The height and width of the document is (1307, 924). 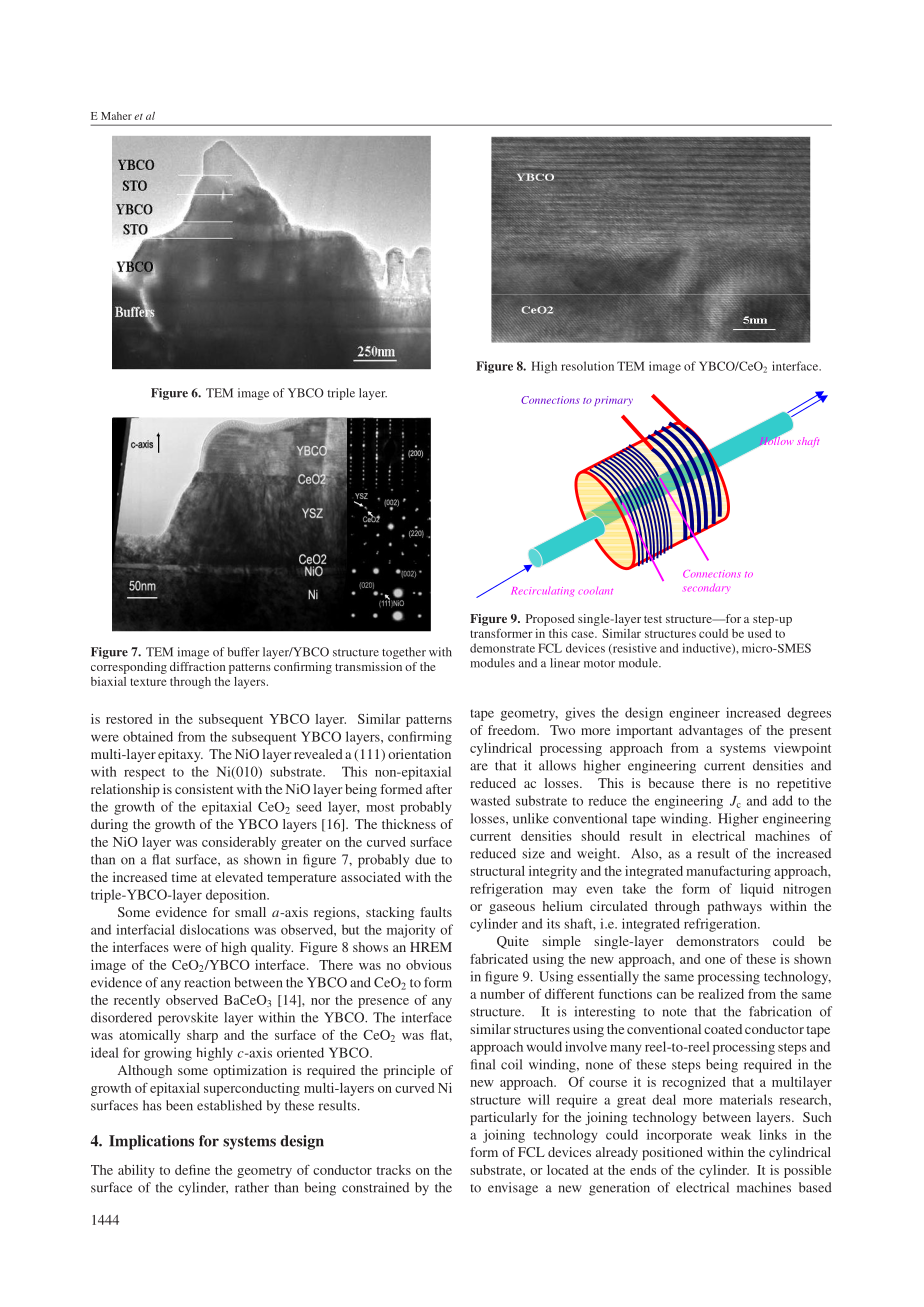 What do you see at coordinates (760, 633) in the document?
I see `used` at bounding box center [760, 633].
